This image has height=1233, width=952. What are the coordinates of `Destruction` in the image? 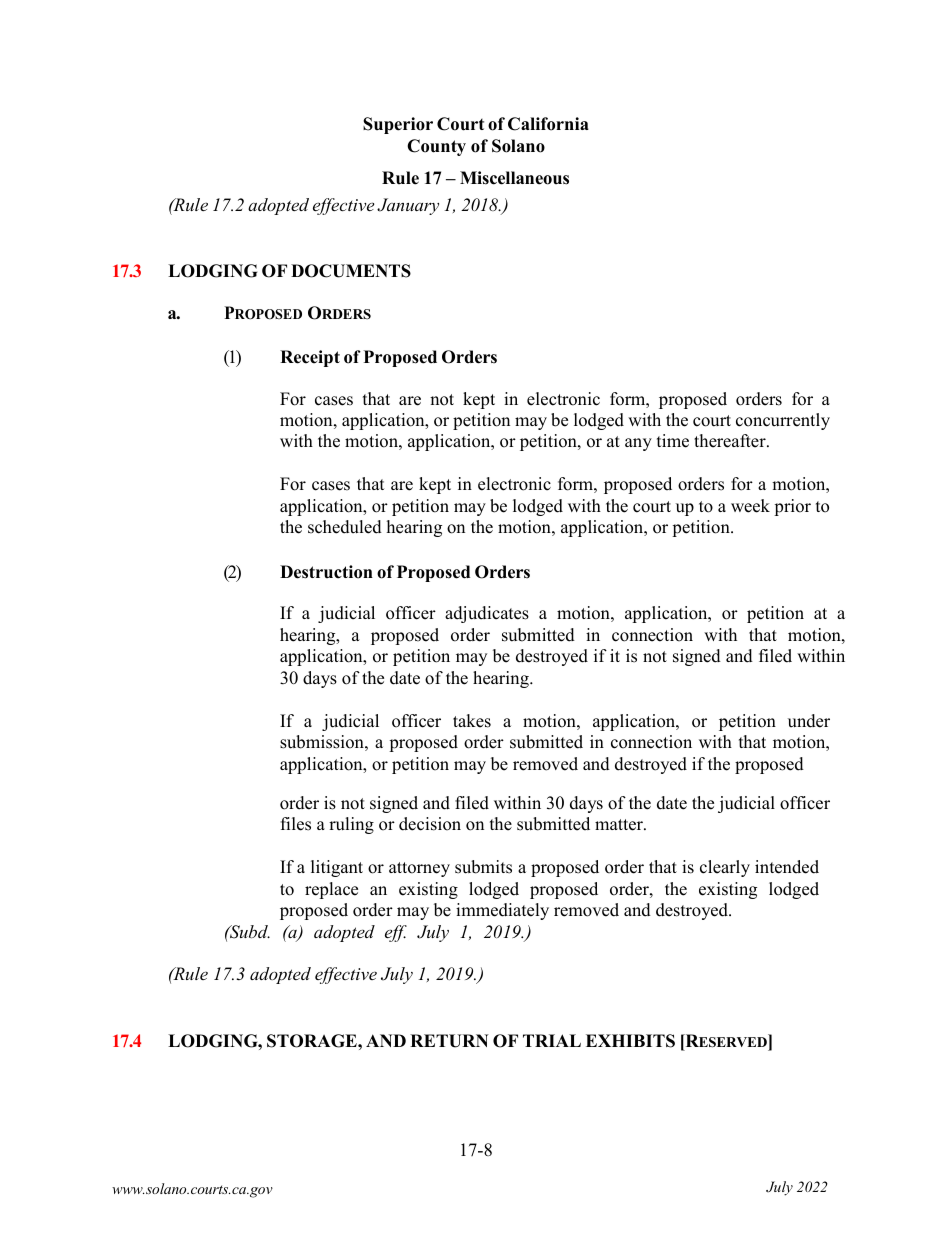 It's located at (326, 572).
